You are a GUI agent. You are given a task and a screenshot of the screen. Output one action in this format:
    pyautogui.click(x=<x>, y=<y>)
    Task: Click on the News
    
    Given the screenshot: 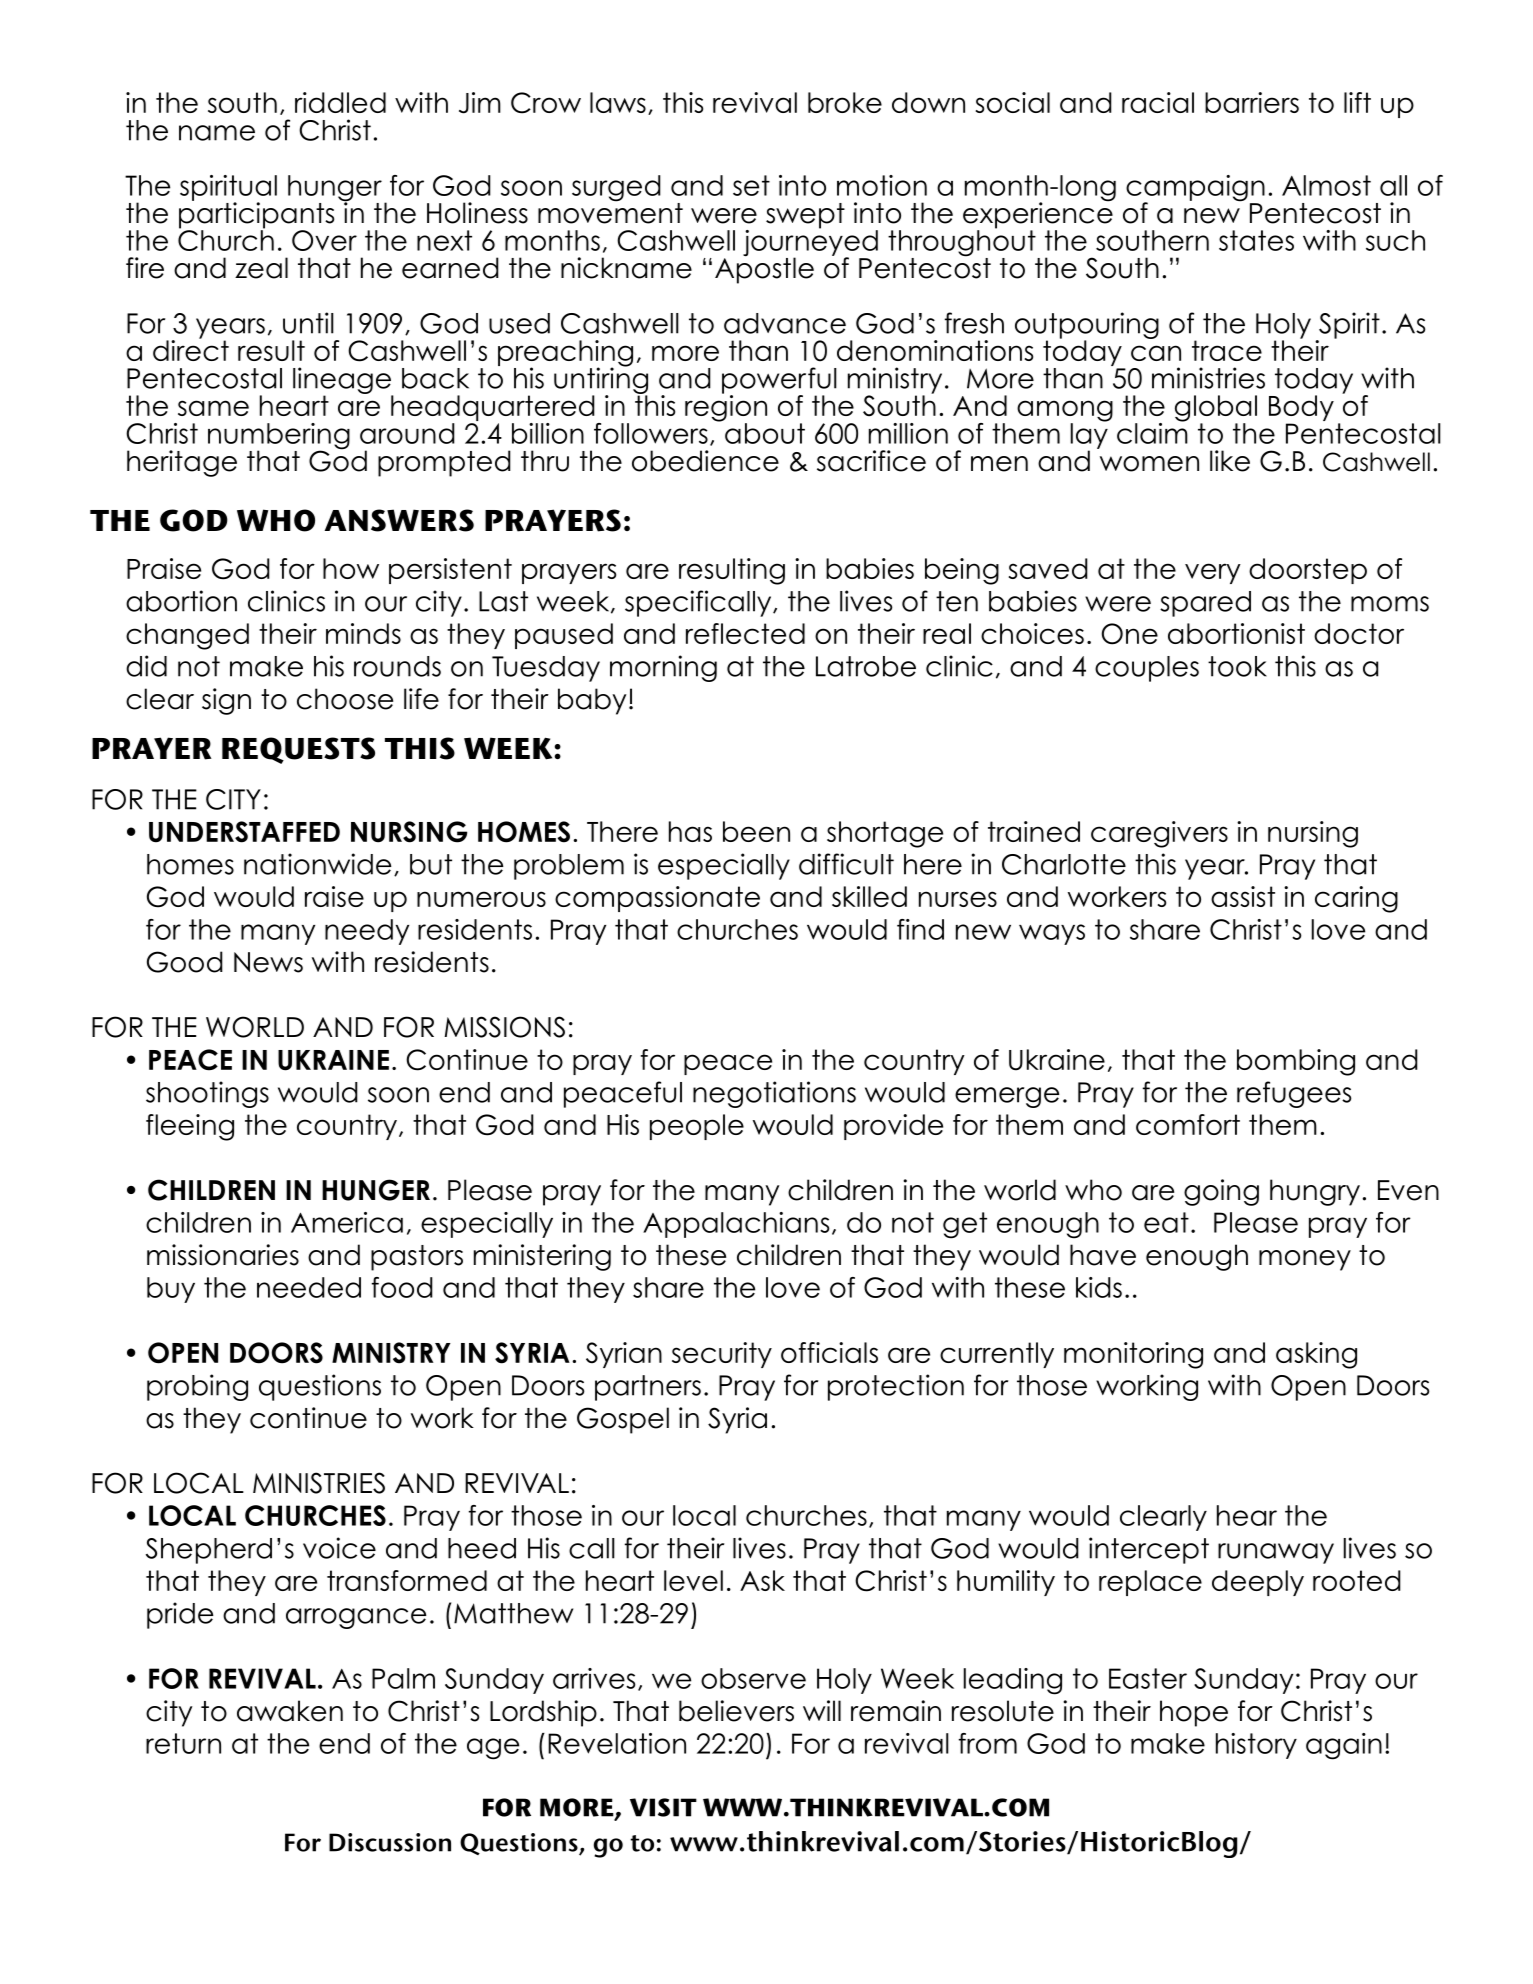 What is the action you would take?
    pyautogui.click(x=268, y=962)
